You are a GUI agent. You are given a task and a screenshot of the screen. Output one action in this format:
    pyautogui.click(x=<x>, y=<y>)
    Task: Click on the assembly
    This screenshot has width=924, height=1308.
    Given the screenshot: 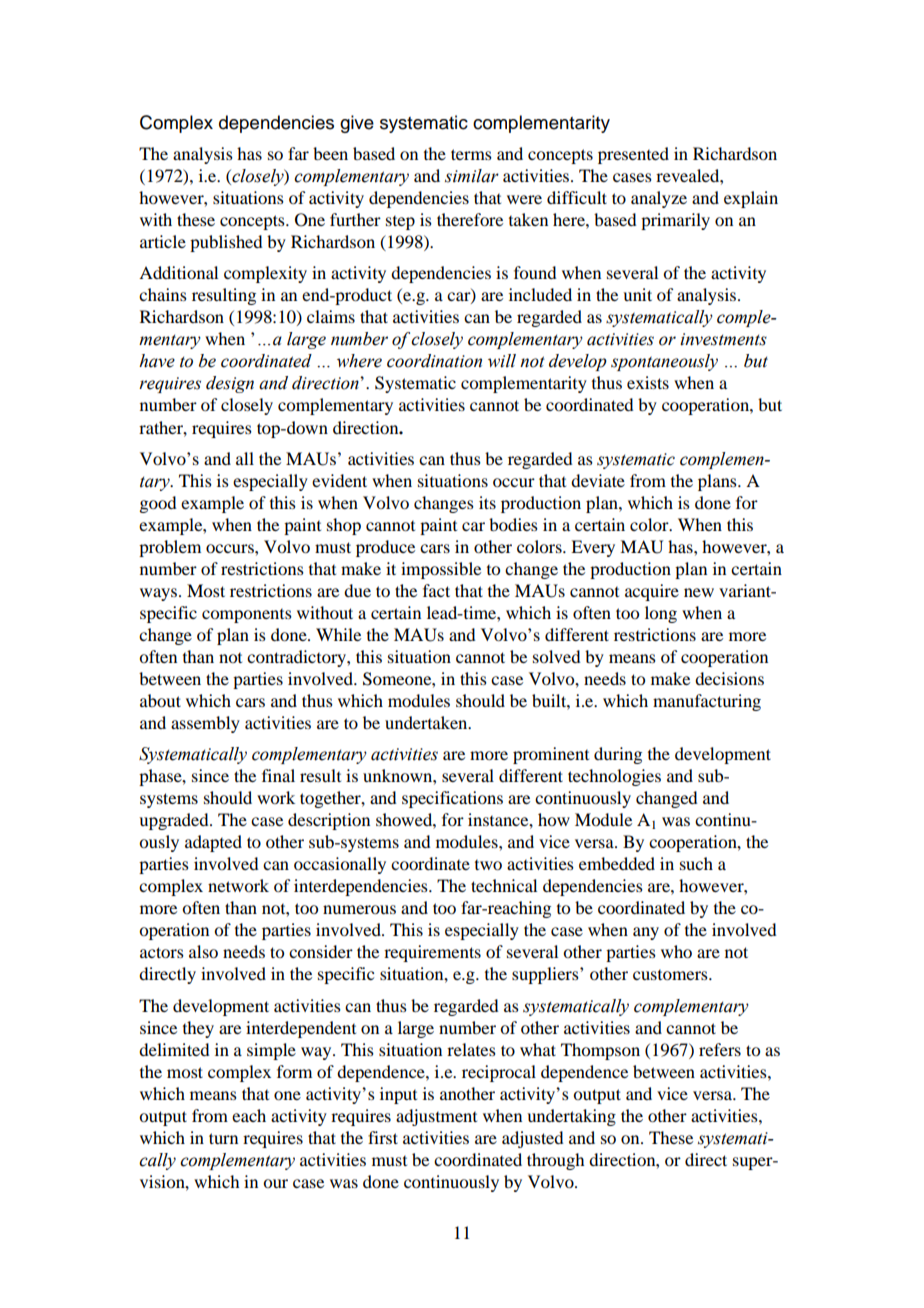 What is the action you would take?
    pyautogui.click(x=205, y=724)
